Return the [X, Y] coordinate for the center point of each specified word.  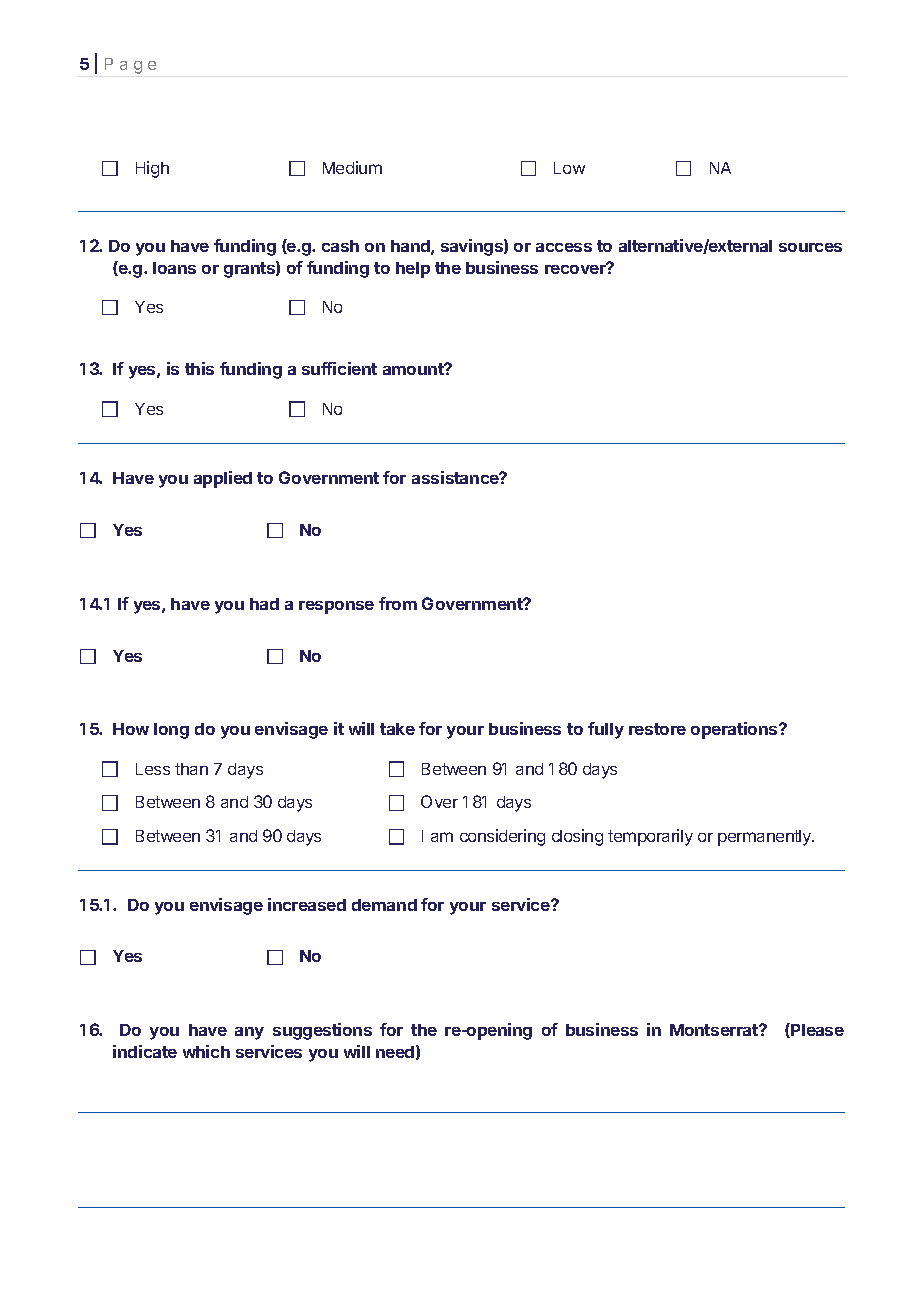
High [152, 169]
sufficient [339, 368]
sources [810, 247]
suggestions [322, 1031]
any [249, 1033]
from [398, 603]
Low [569, 168]
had [264, 604]
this [199, 368]
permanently [765, 838]
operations [735, 730]
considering [502, 837]
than [191, 769]
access [564, 247]
